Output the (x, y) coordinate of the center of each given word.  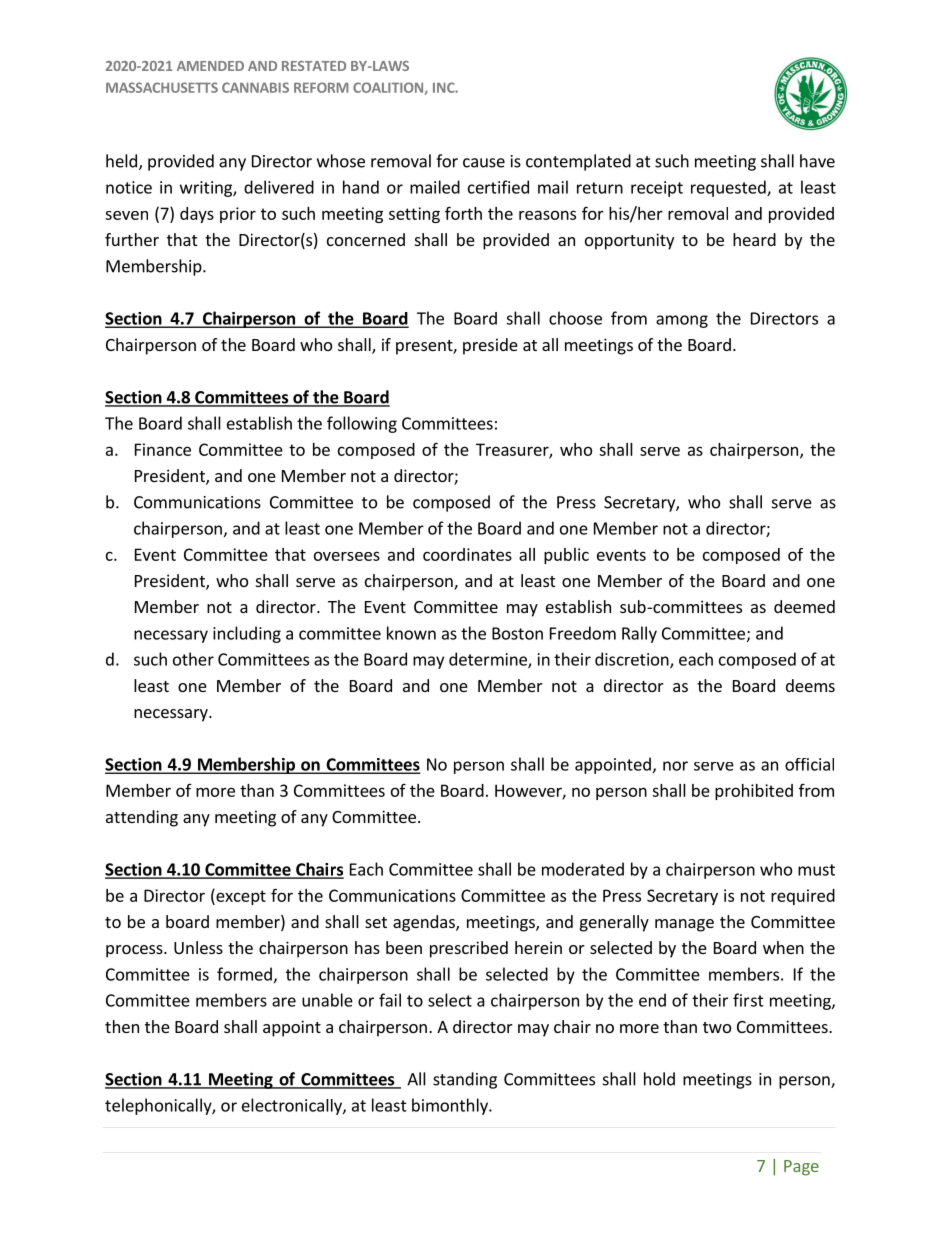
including (247, 634)
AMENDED (210, 66)
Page (801, 1168)
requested (729, 188)
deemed (804, 606)
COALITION (389, 88)
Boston (517, 633)
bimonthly (451, 1106)
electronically (293, 1106)
